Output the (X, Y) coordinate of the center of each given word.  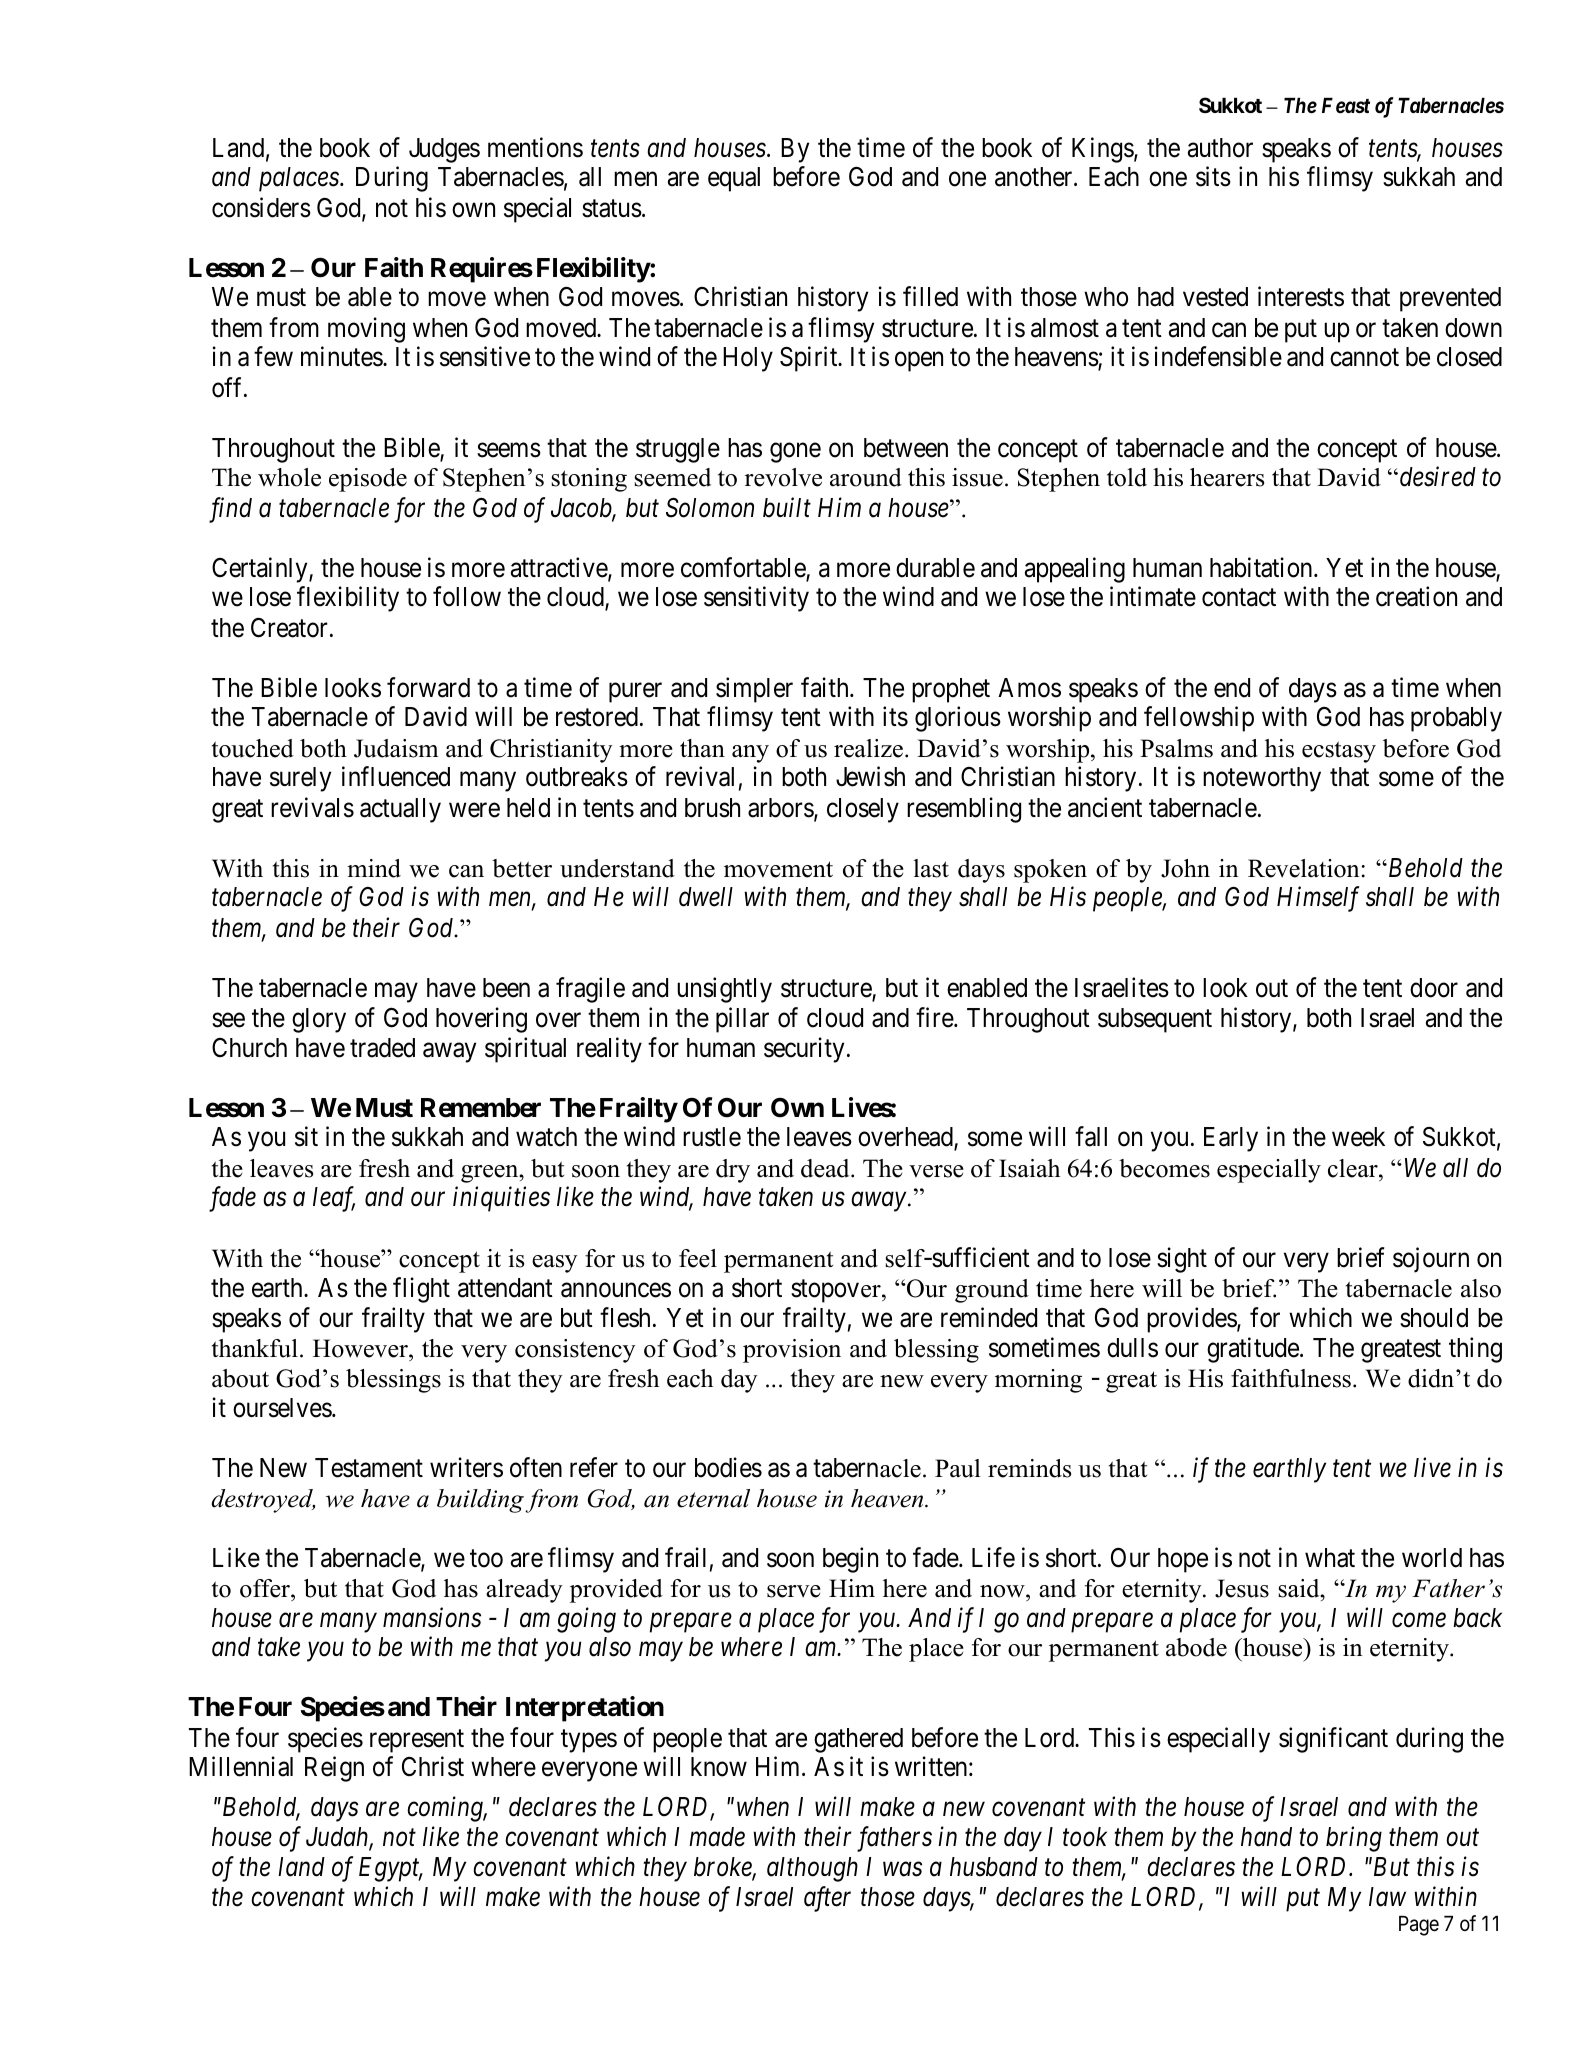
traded (382, 1048)
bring (1354, 1839)
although (812, 1869)
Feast (1346, 106)
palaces (300, 179)
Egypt (390, 1869)
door (1434, 988)
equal (734, 179)
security (804, 1050)
